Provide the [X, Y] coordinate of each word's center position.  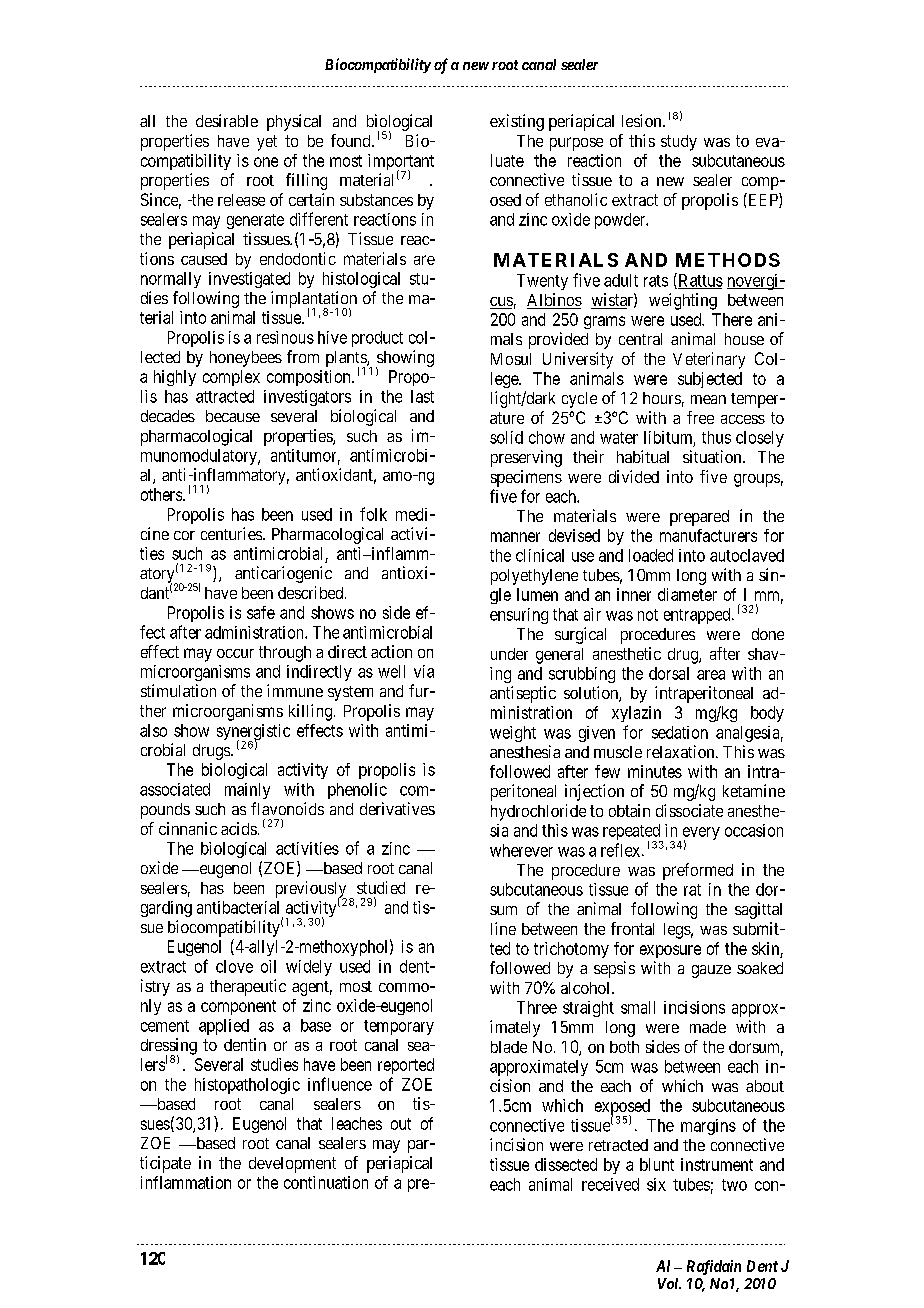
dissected [566, 1164]
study [679, 143]
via [424, 671]
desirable [227, 120]
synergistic [253, 733]
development [292, 1165]
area [711, 675]
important [401, 163]
